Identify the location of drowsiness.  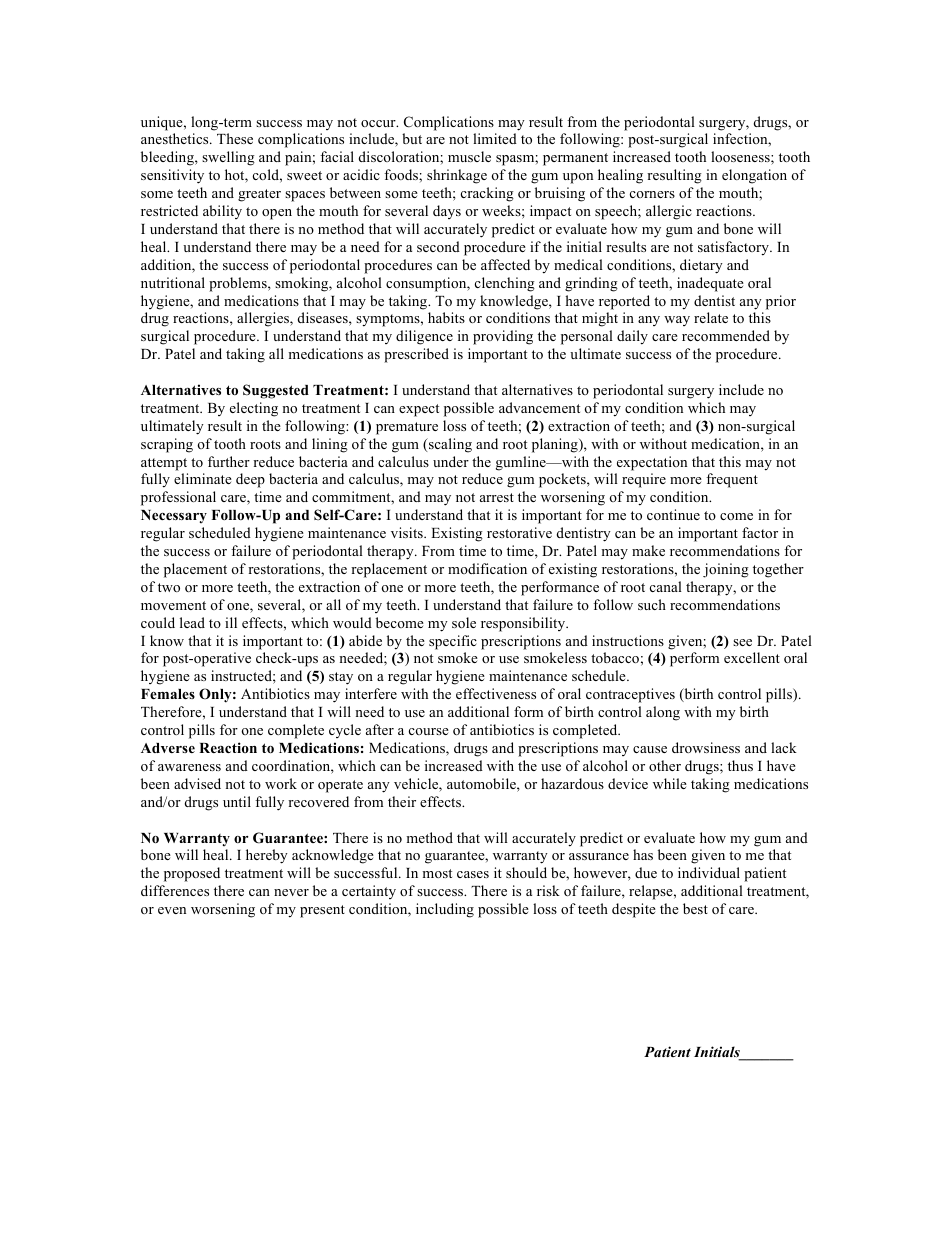
(706, 747).
